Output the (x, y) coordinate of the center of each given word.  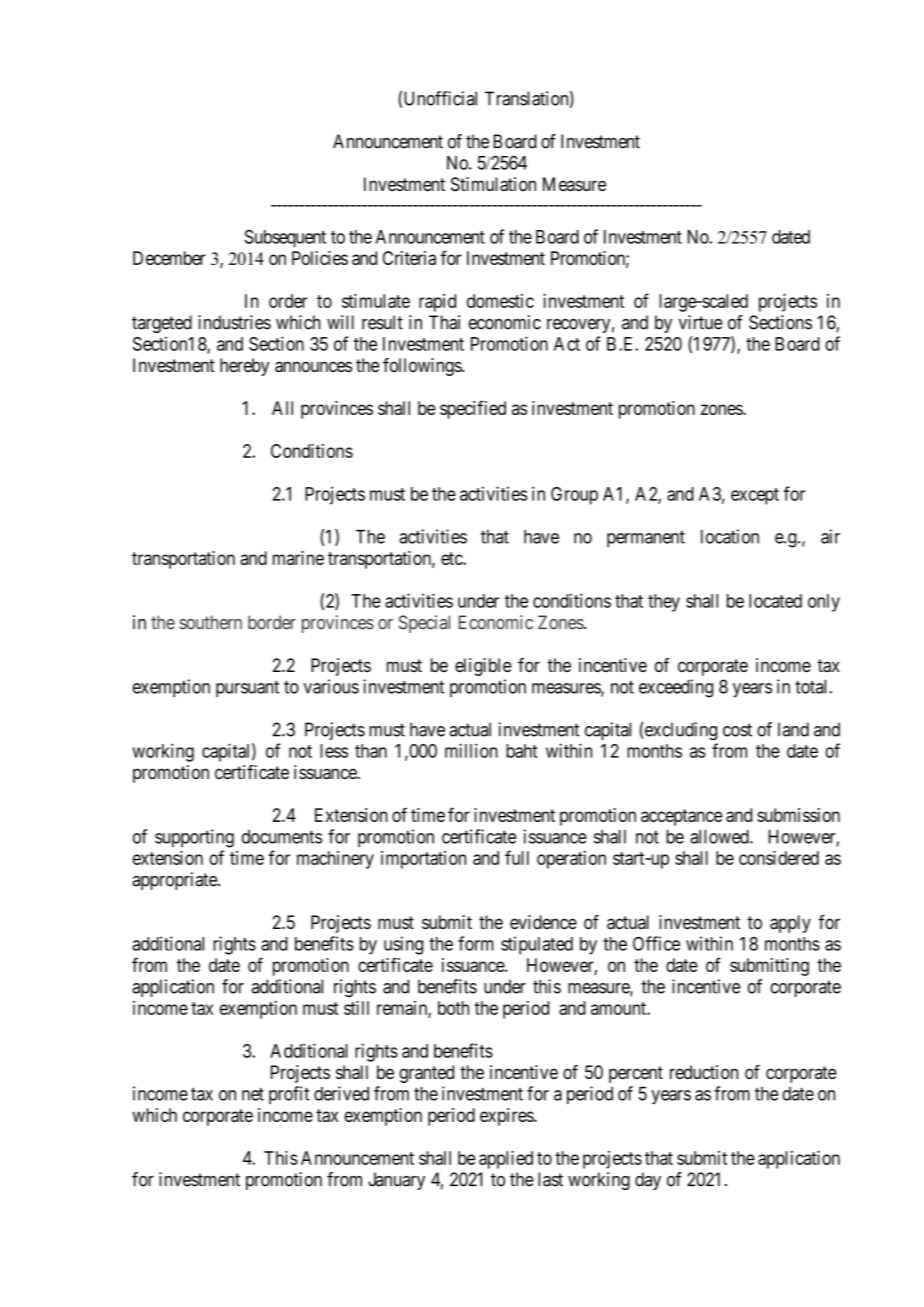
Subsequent (285, 238)
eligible (483, 667)
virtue (700, 322)
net (253, 1094)
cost (737, 730)
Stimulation (493, 184)
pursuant (247, 688)
